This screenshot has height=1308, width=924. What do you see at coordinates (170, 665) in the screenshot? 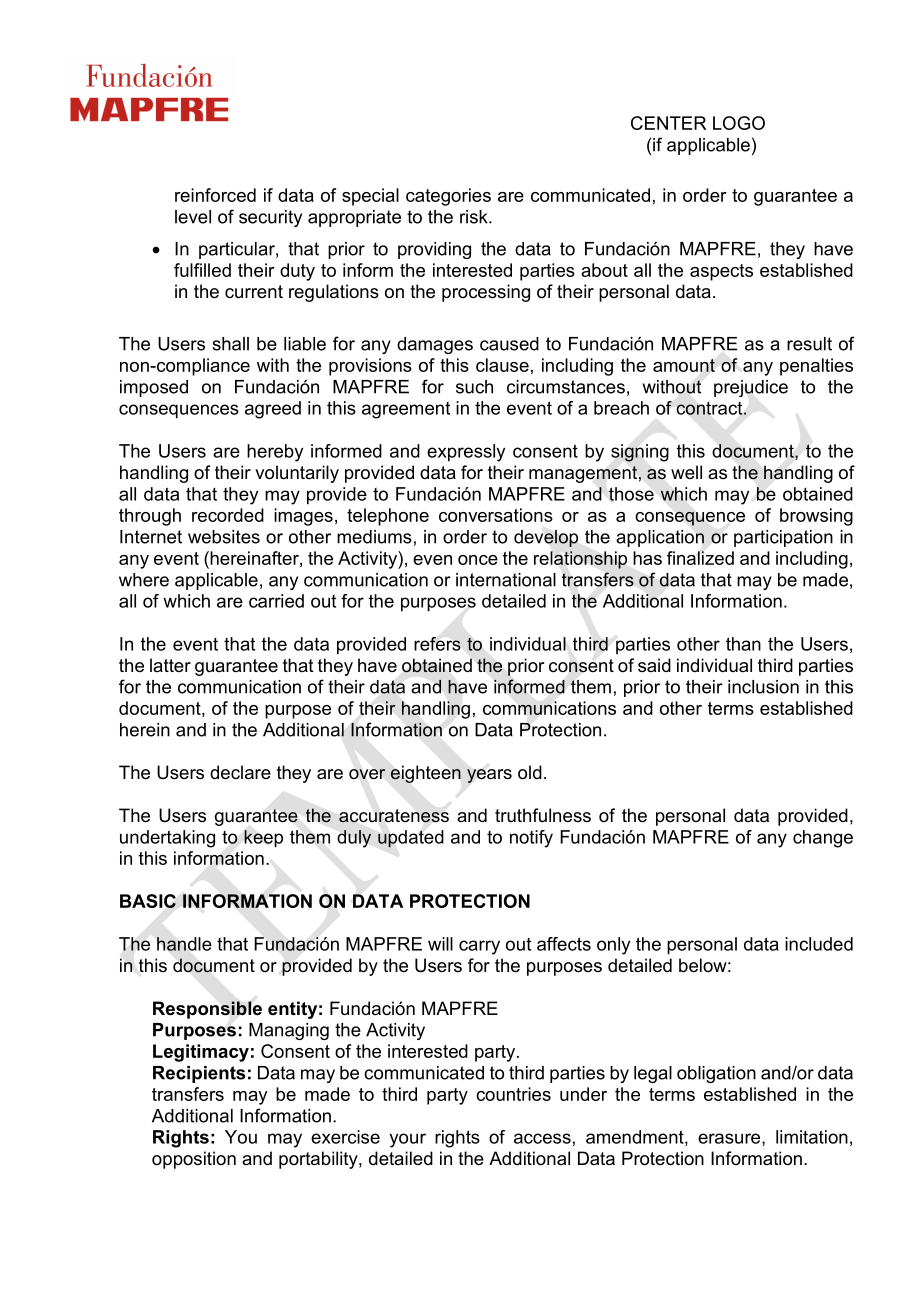
I see `latter` at bounding box center [170, 665].
